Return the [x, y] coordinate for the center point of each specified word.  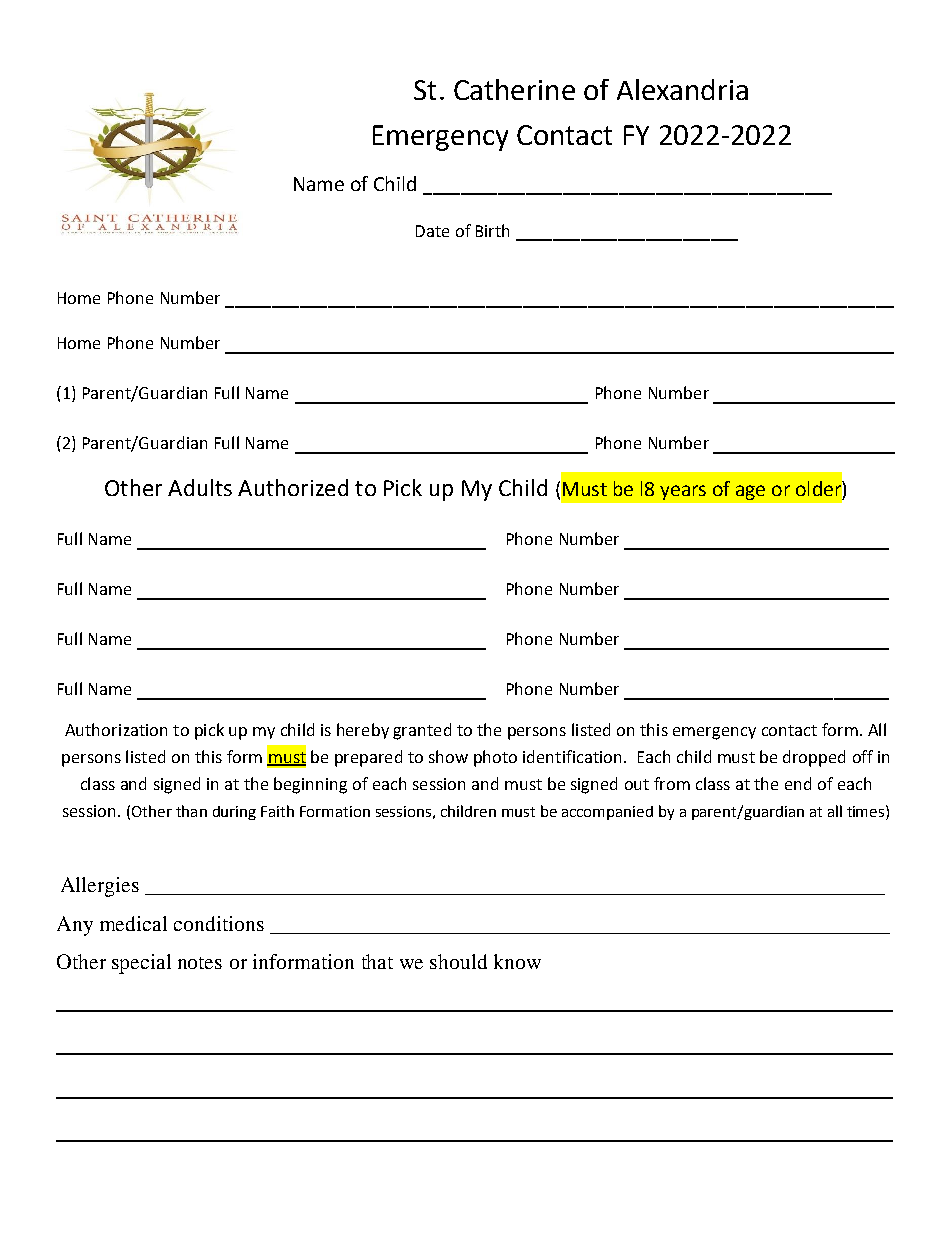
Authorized [293, 487]
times [867, 811]
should [458, 961]
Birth [492, 230]
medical [133, 923]
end [798, 783]
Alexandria [682, 89]
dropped [814, 758]
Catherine [514, 89]
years [683, 492]
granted [422, 731]
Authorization [116, 729]
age [750, 492]
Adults [200, 487]
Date [432, 231]
